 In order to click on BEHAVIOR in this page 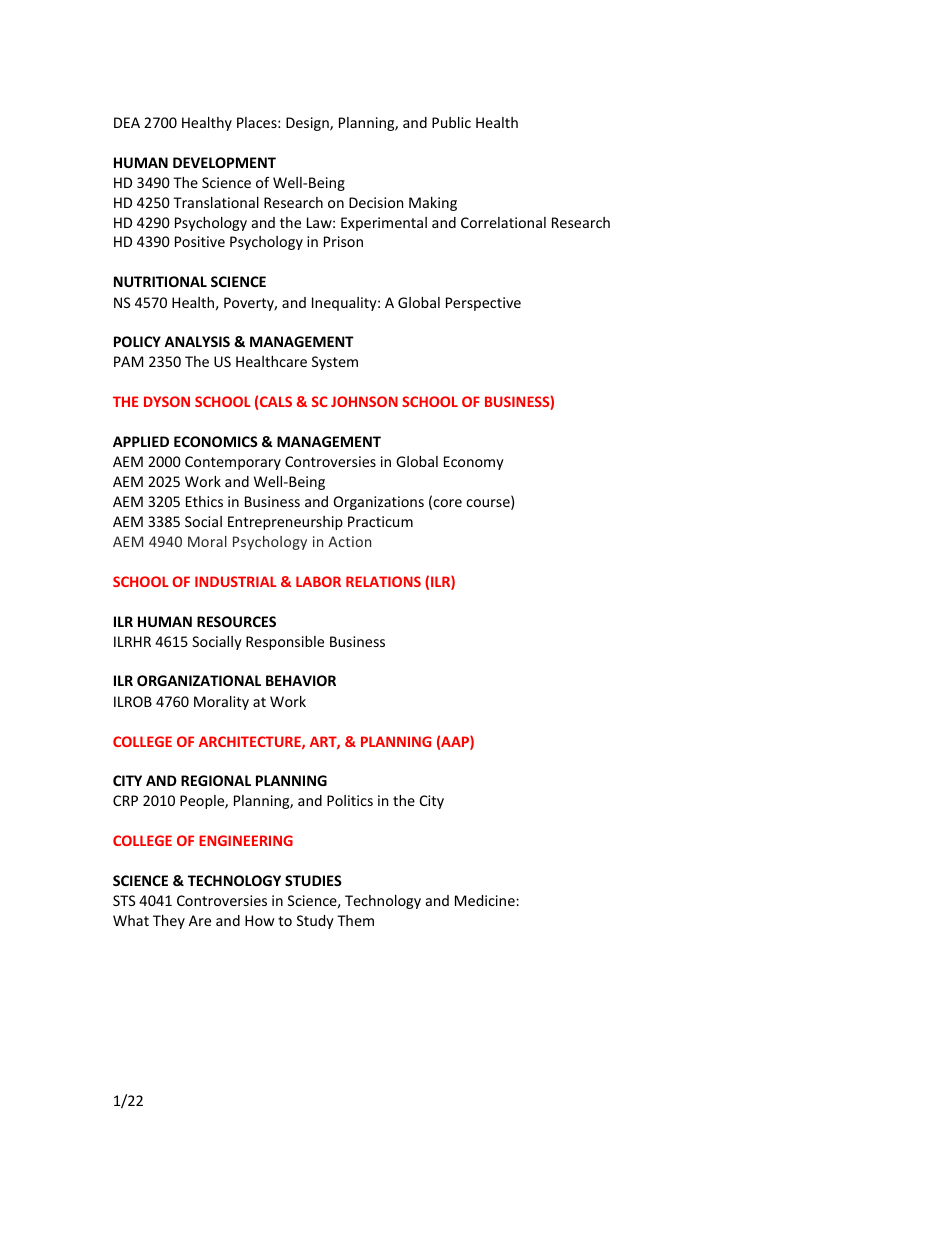, I will do `click(301, 680)`.
